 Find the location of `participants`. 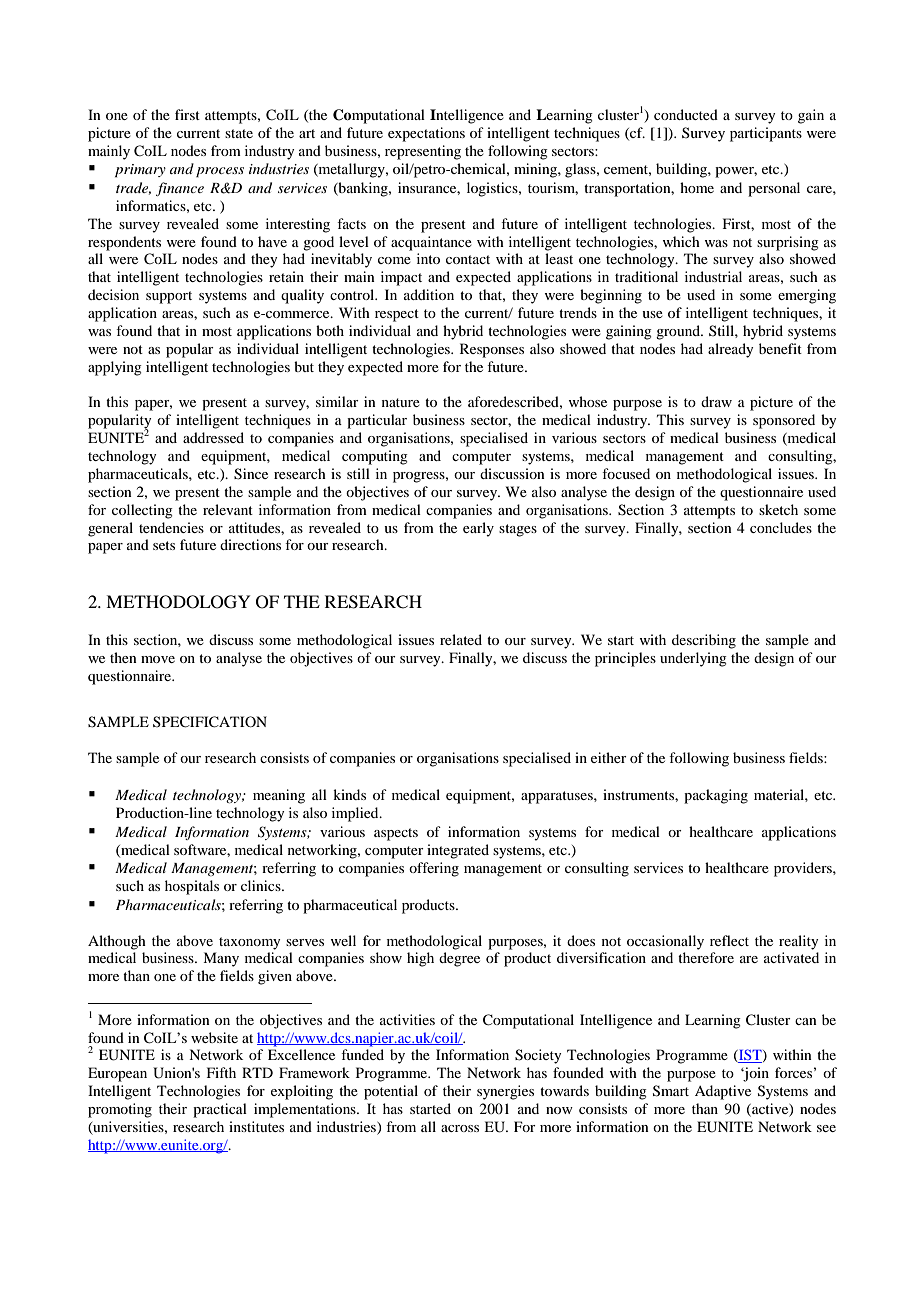

participants is located at coordinates (766, 134).
